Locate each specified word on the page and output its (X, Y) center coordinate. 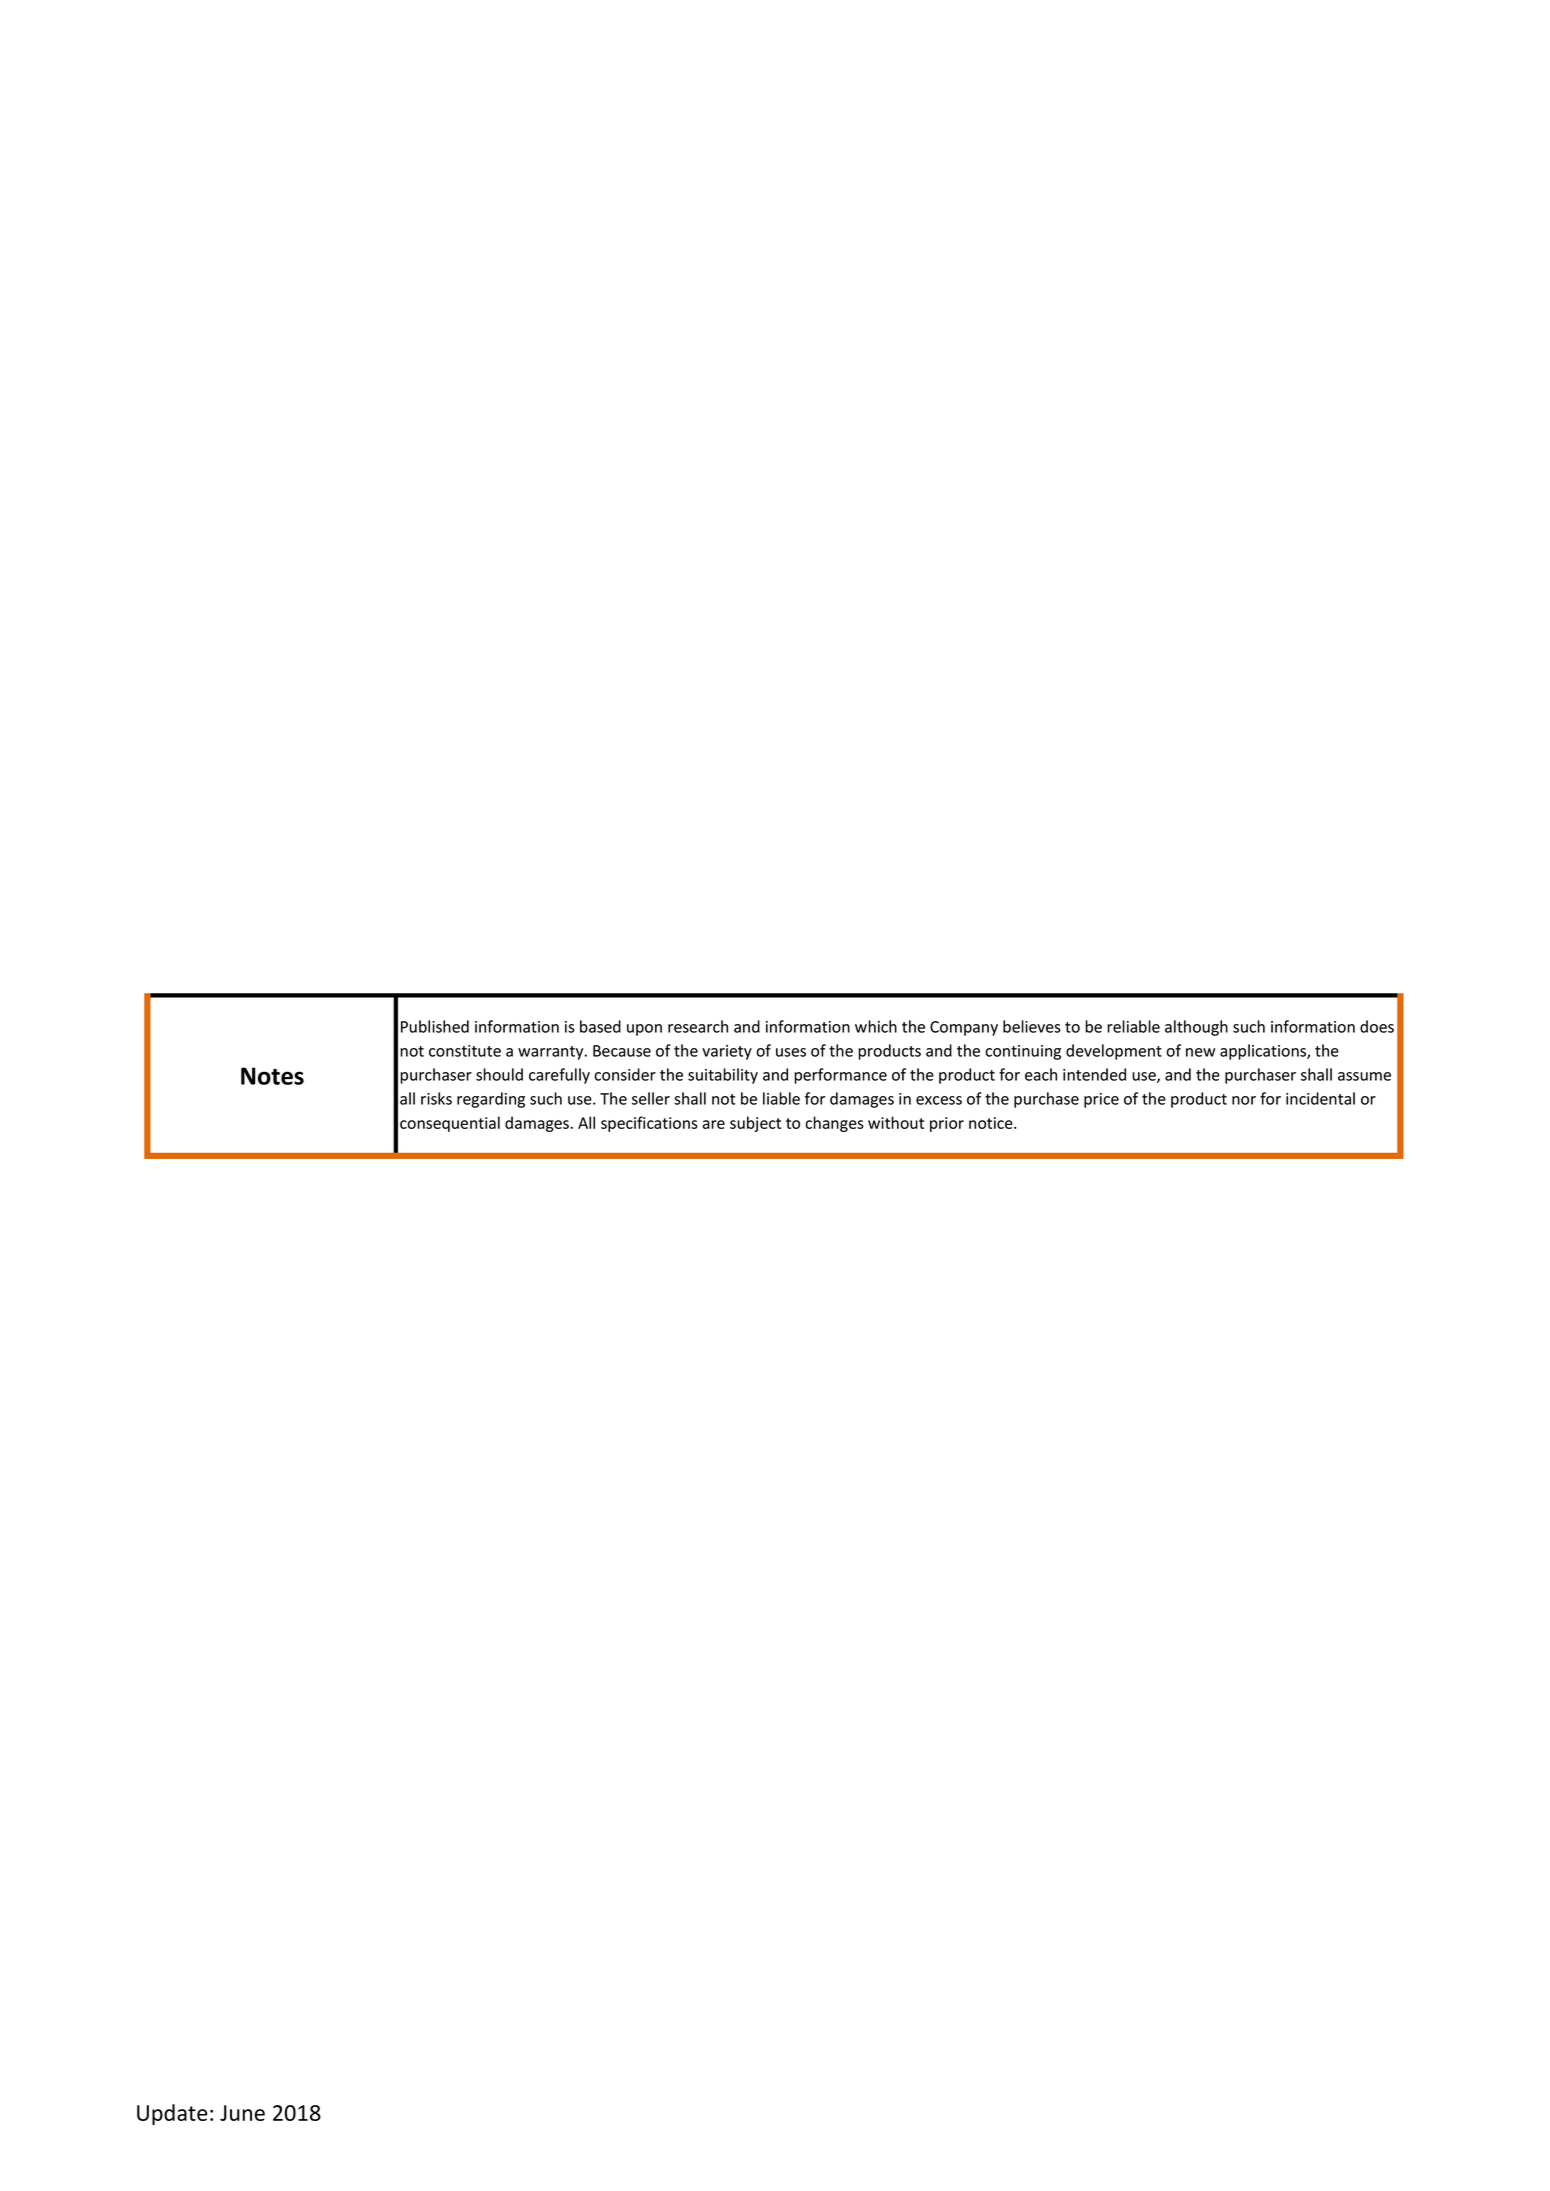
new (1200, 1052)
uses (791, 1052)
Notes (272, 1076)
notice (992, 1123)
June (242, 2113)
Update (172, 2114)
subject (755, 1124)
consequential (450, 1124)
